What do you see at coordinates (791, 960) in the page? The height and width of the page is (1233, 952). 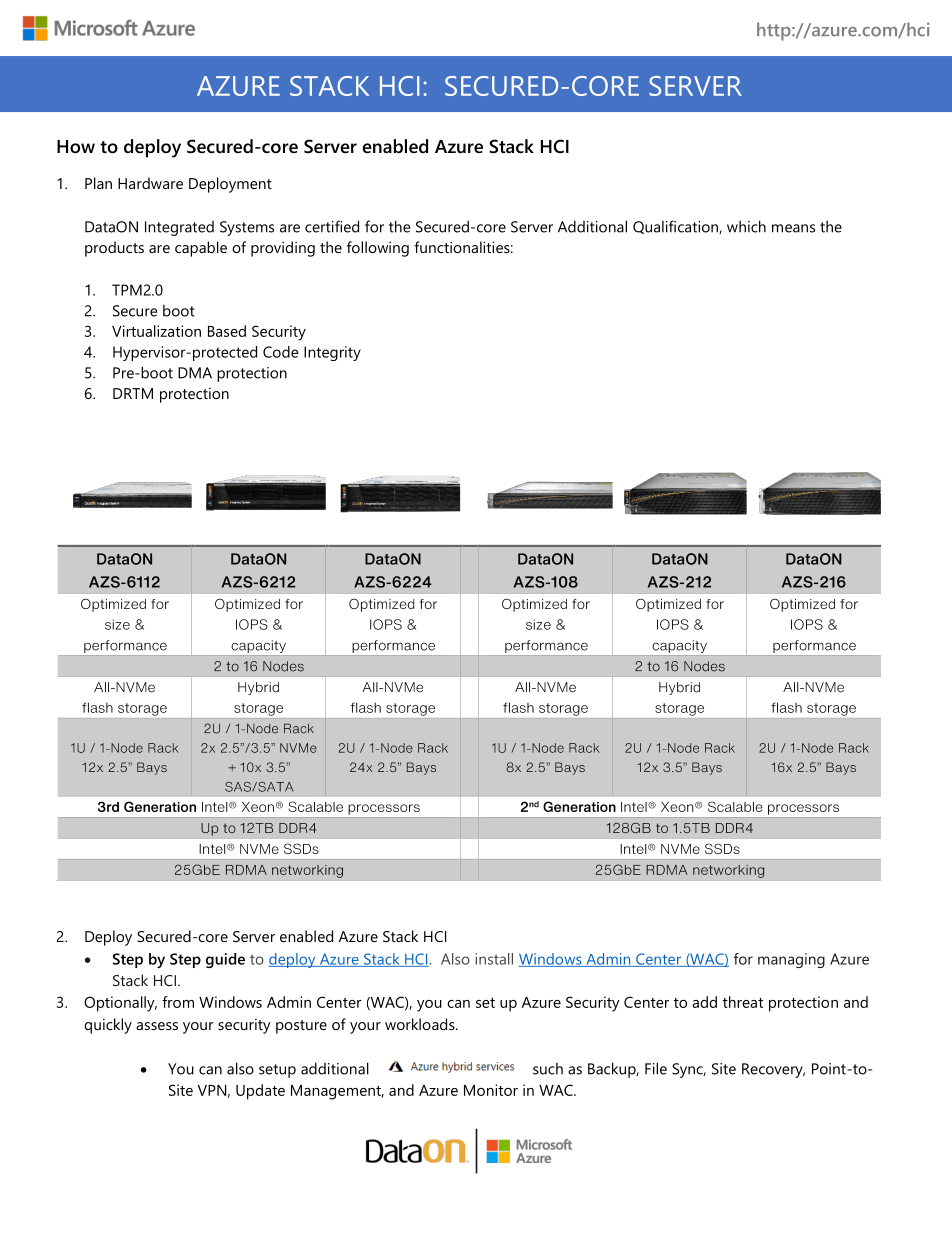 I see `managing` at bounding box center [791, 960].
